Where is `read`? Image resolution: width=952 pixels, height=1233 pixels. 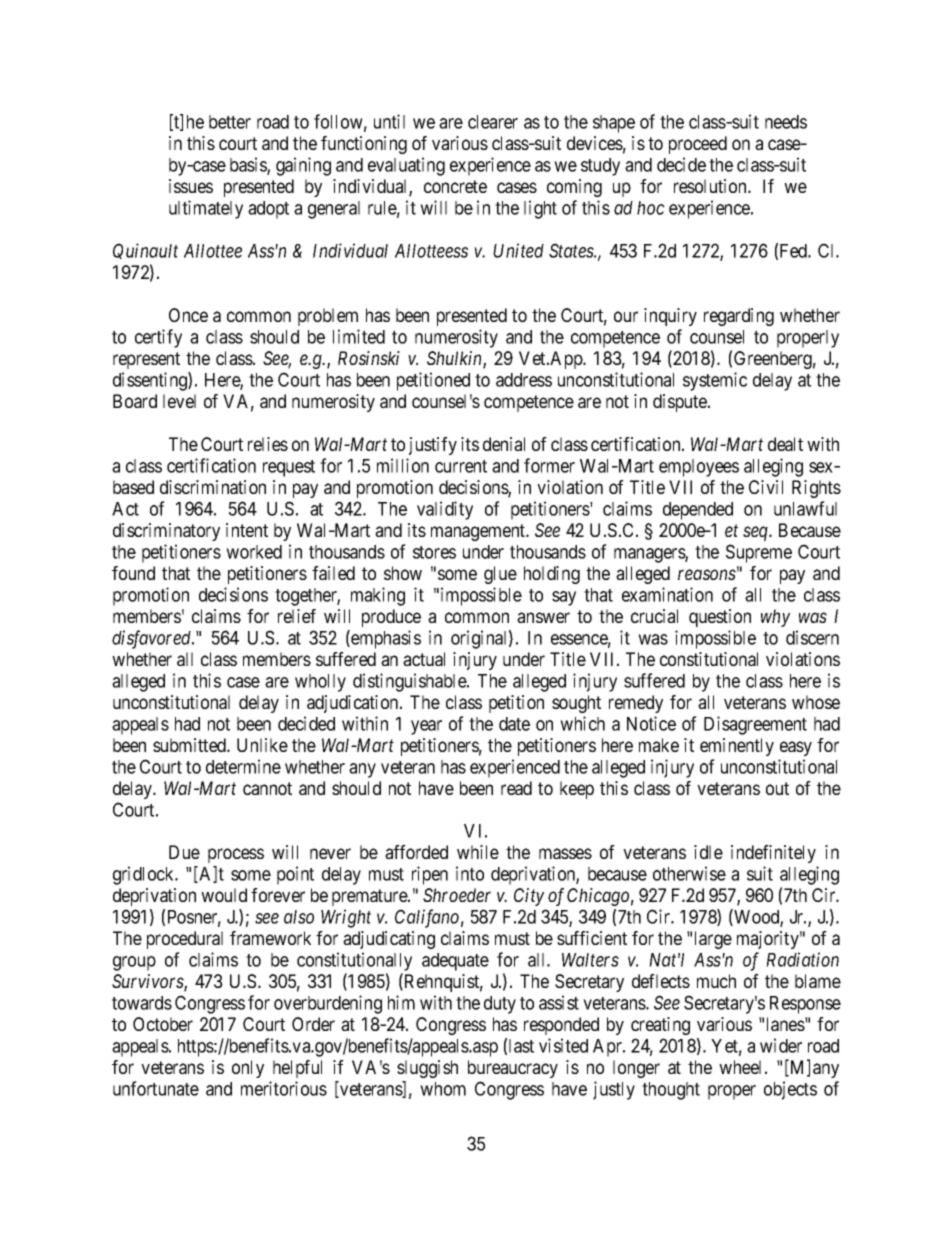 read is located at coordinates (516, 788).
